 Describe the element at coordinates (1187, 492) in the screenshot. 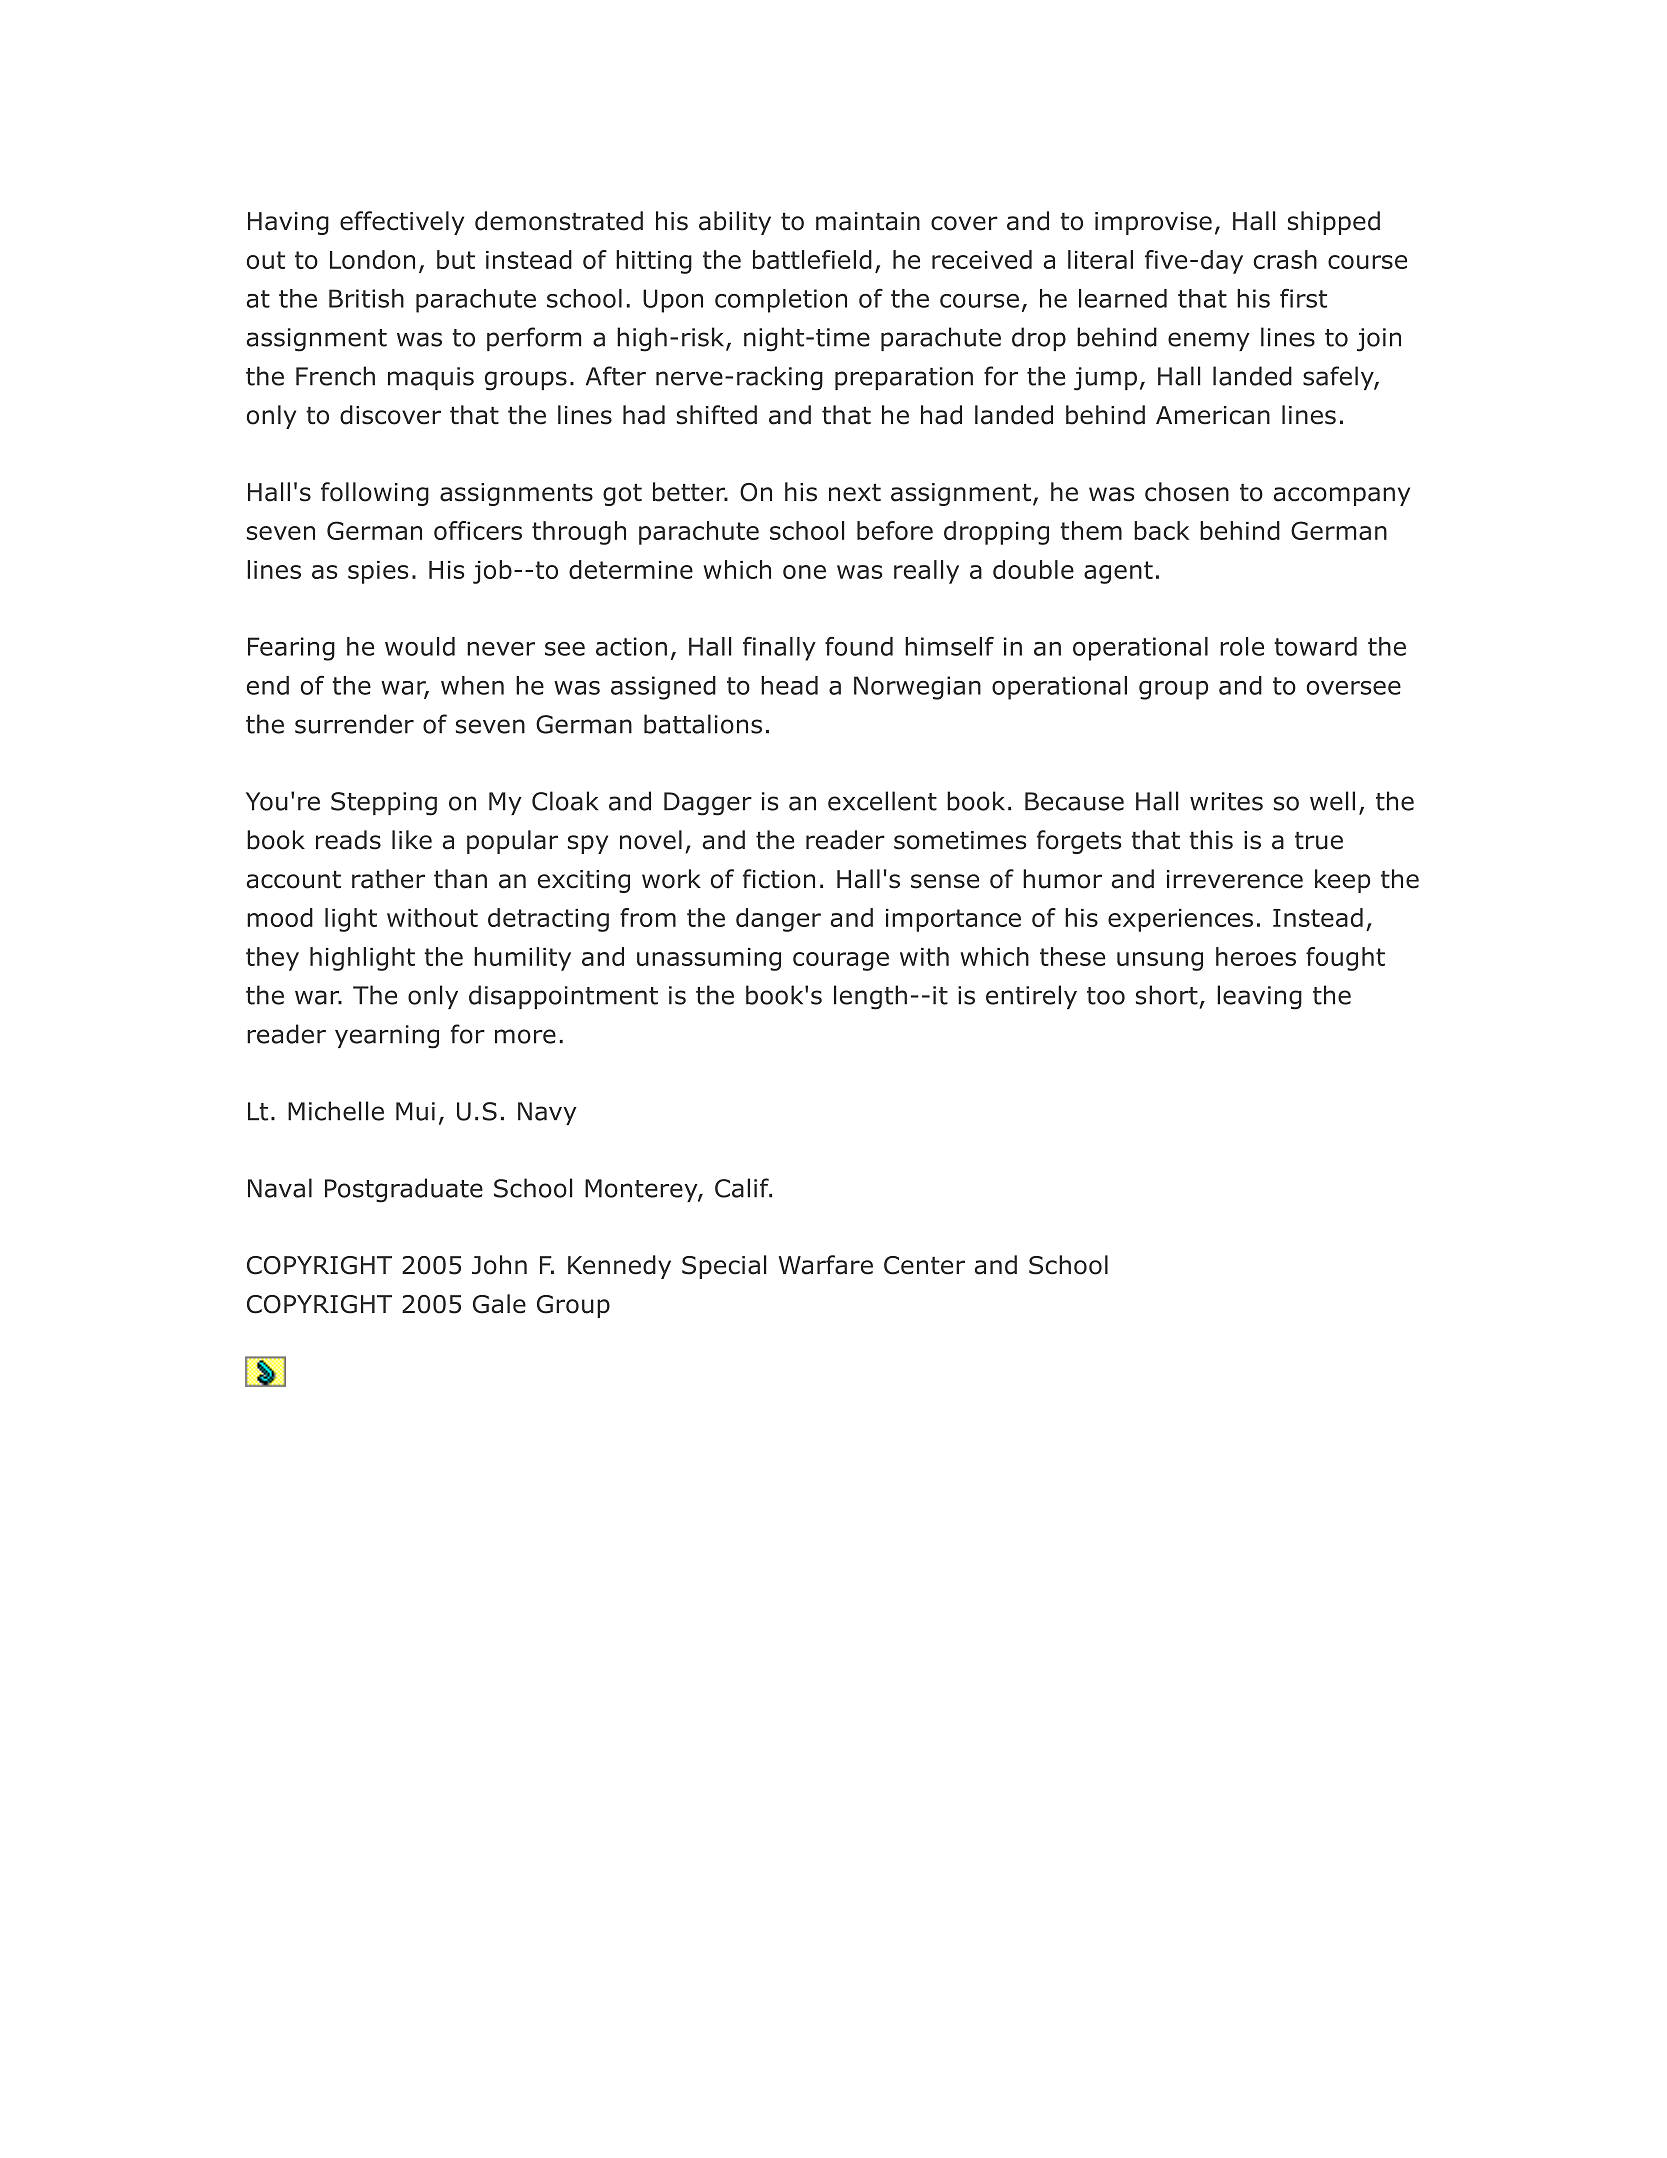

I see `chosen` at that location.
